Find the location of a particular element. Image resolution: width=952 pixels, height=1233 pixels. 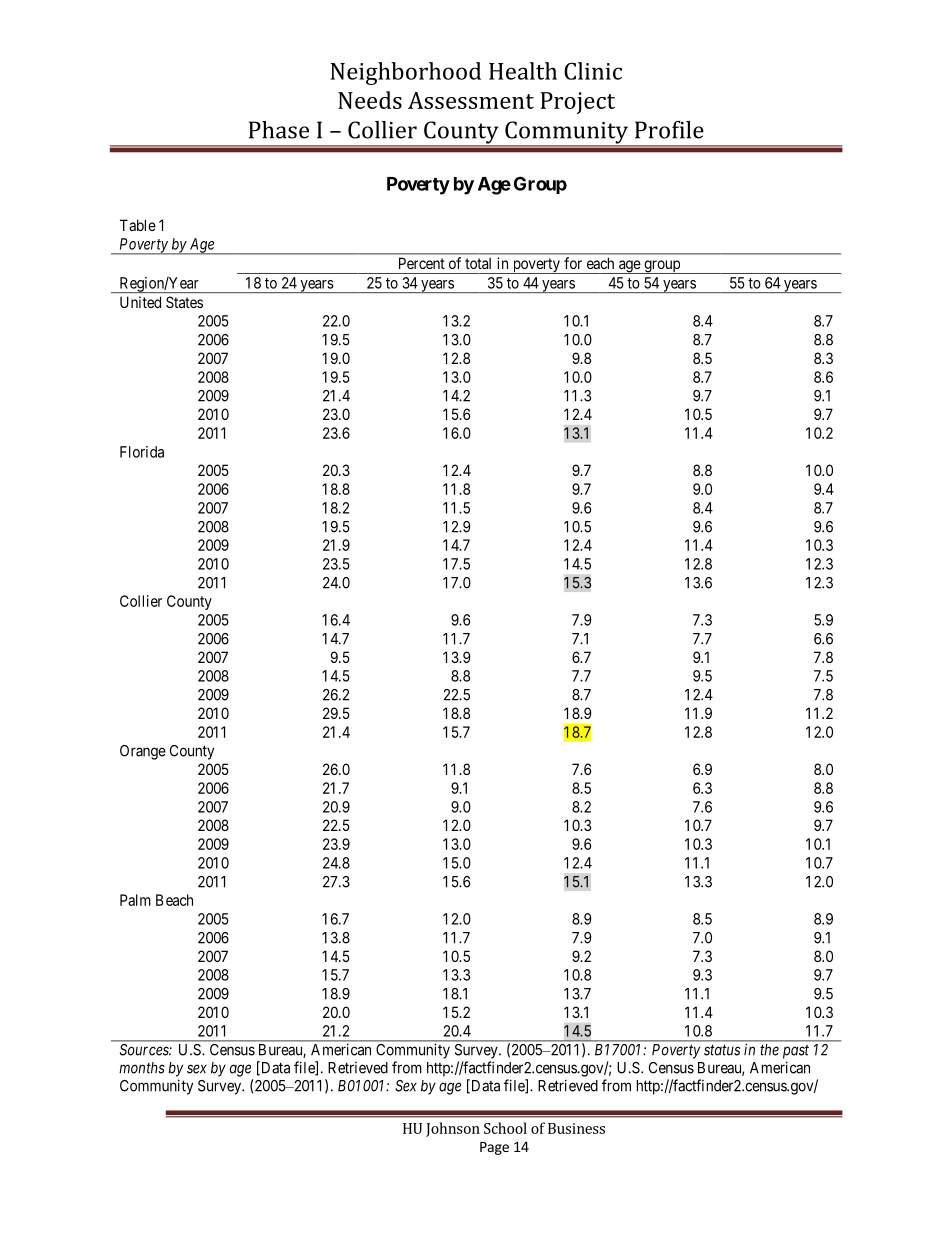

Phase is located at coordinates (279, 130).
